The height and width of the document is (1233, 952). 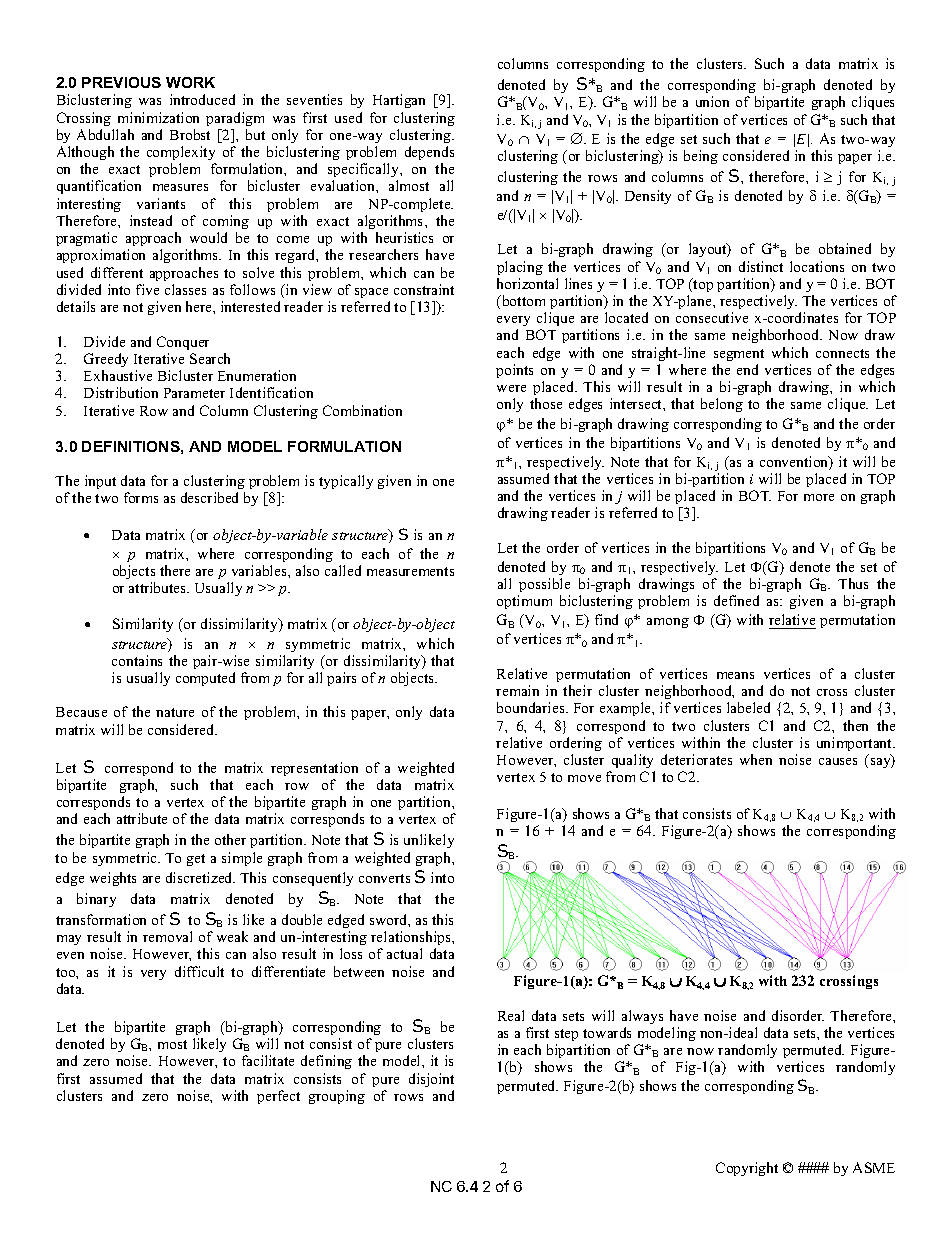 I want to click on optimum, so click(x=524, y=602).
